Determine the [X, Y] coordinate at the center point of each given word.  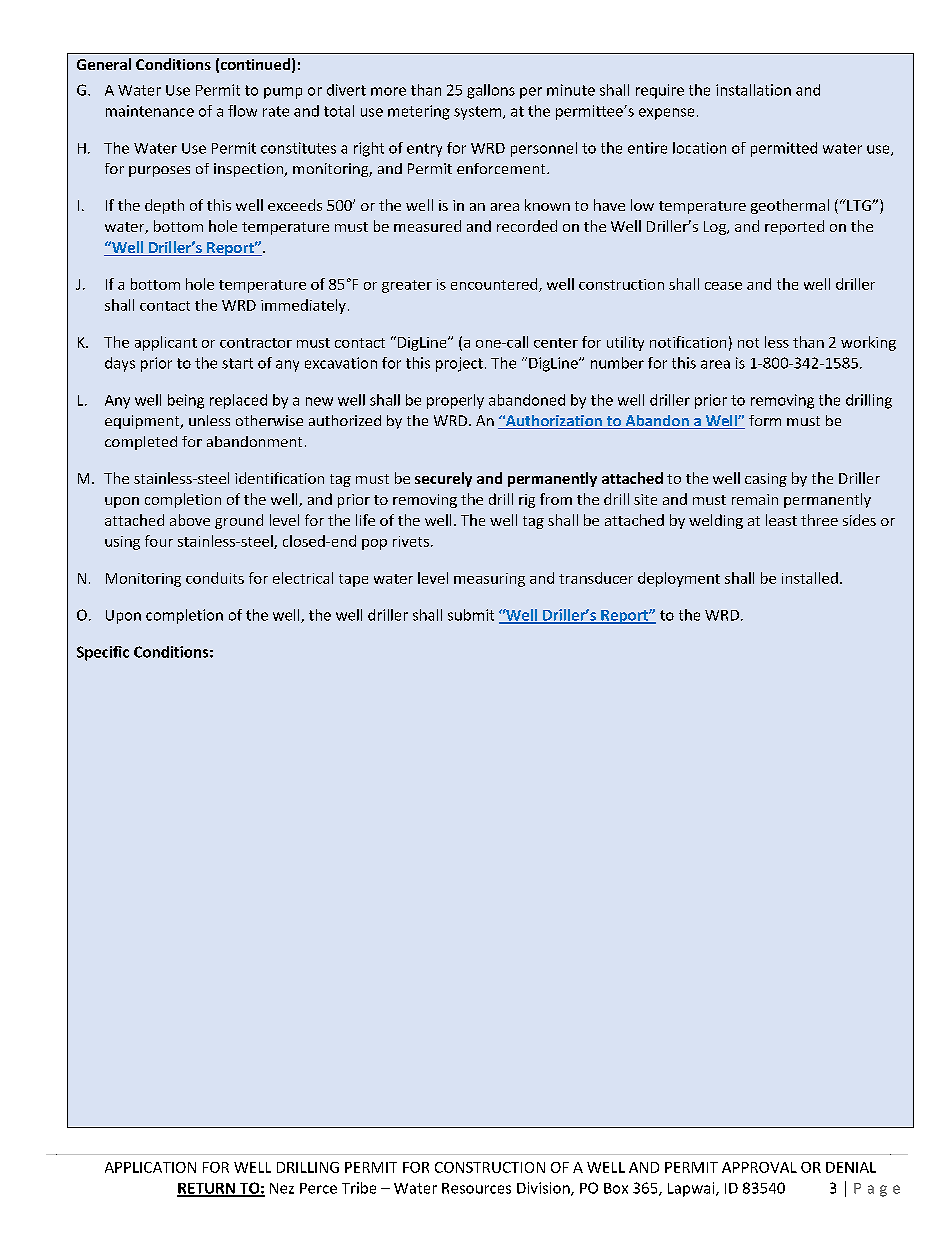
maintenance [150, 111]
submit [471, 615]
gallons [491, 91]
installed [810, 578]
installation [753, 90]
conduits [215, 578]
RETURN [207, 1189]
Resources [476, 1188]
